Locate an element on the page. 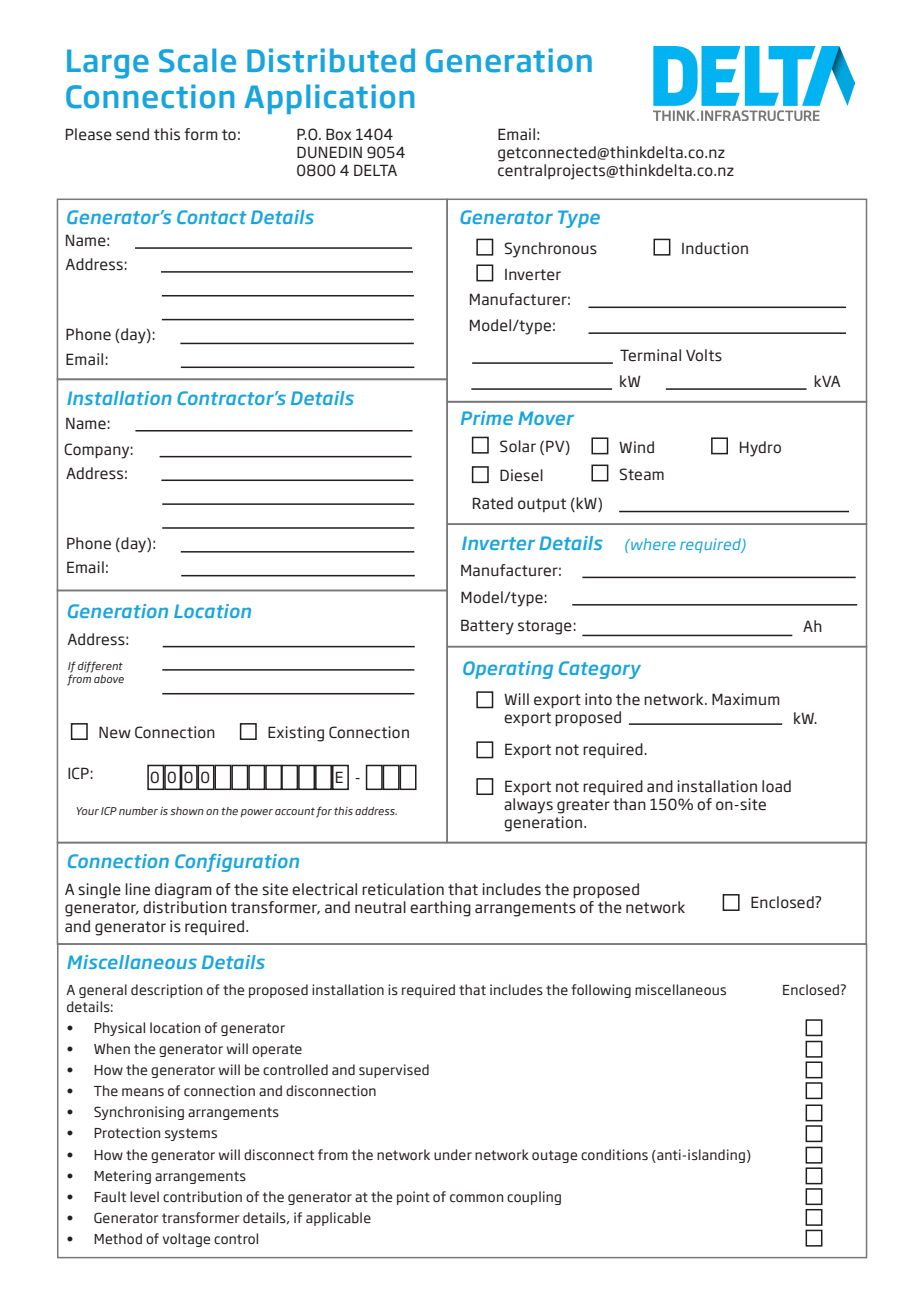  Battery is located at coordinates (487, 627).
